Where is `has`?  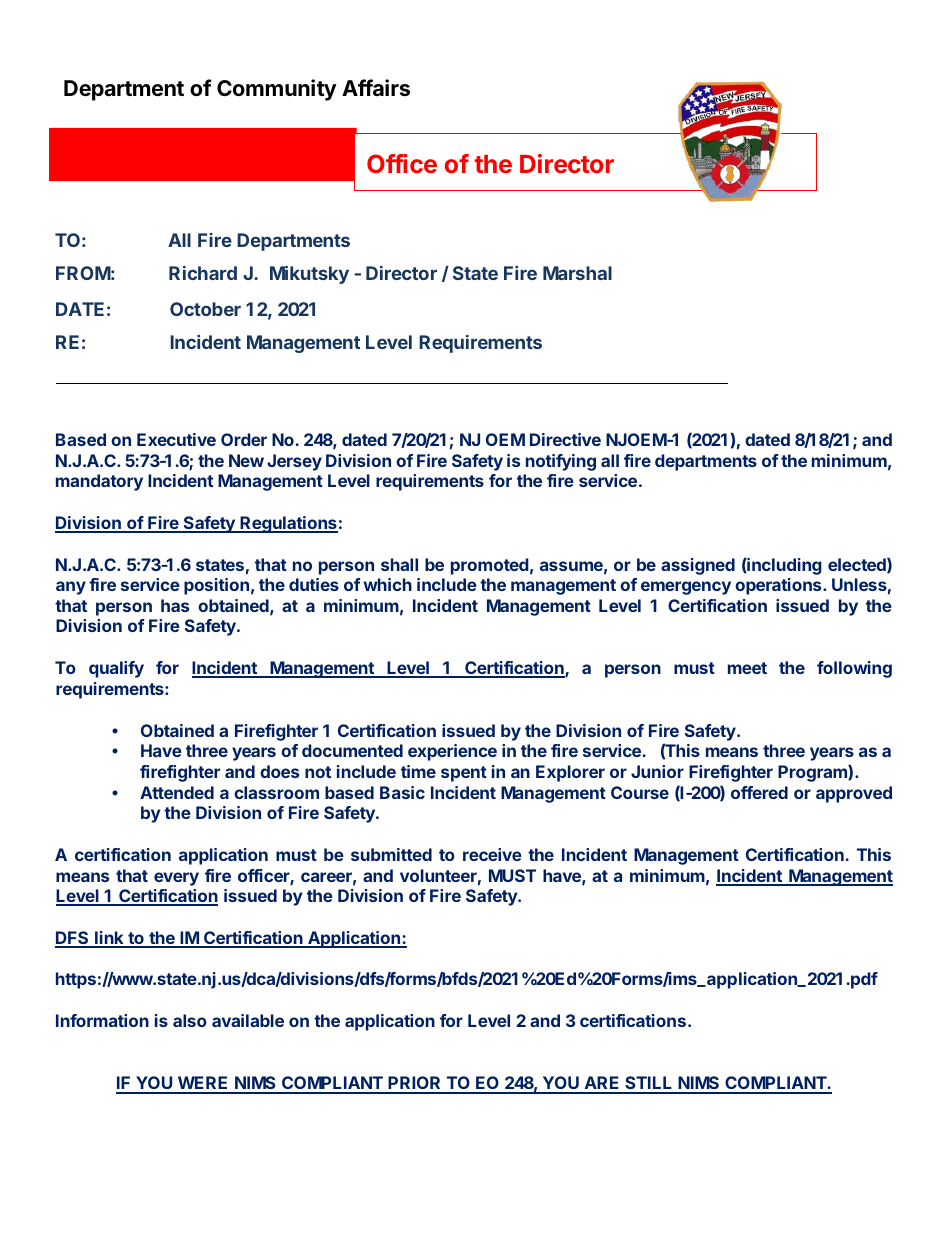 has is located at coordinates (175, 605).
